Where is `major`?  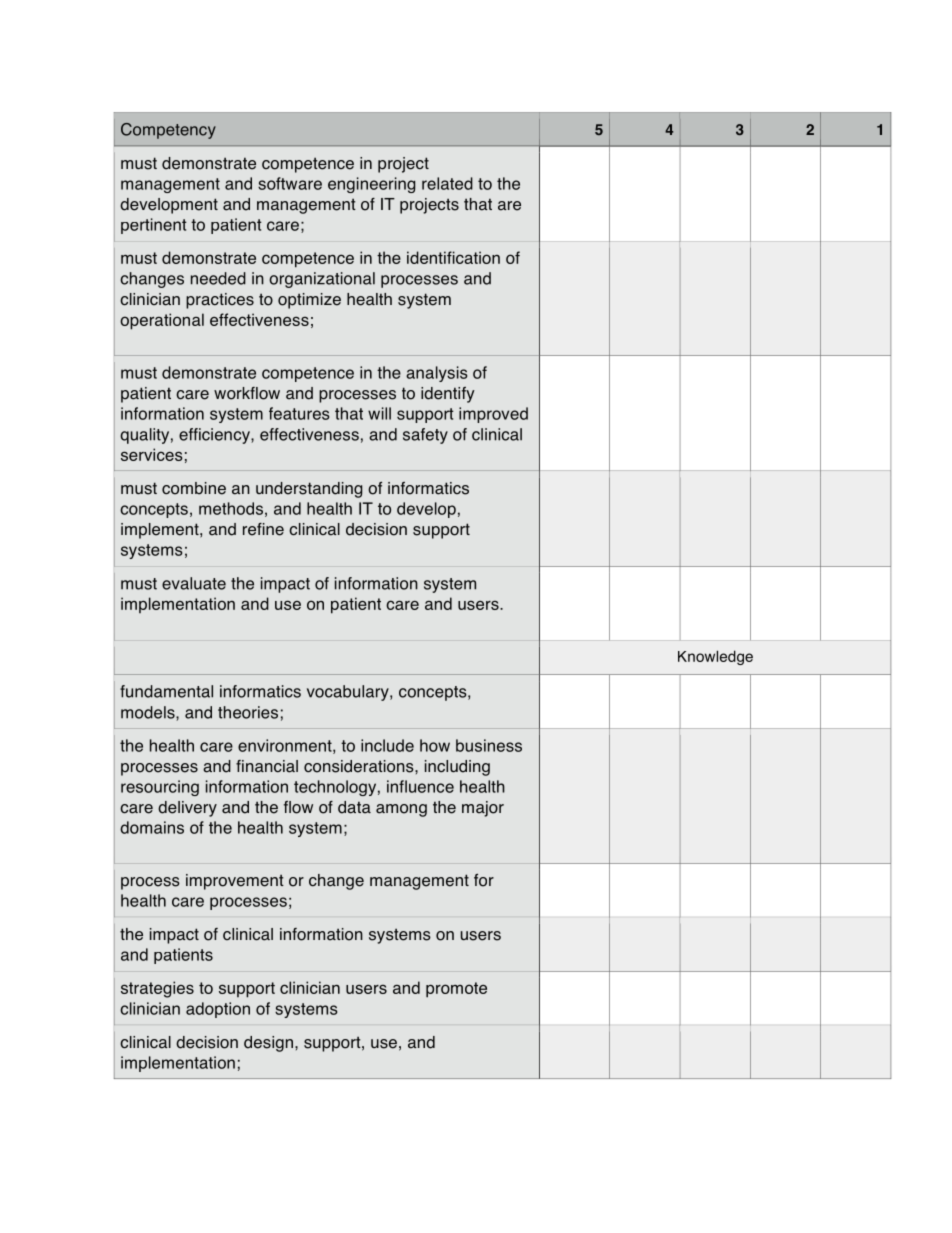 major is located at coordinates (483, 809).
